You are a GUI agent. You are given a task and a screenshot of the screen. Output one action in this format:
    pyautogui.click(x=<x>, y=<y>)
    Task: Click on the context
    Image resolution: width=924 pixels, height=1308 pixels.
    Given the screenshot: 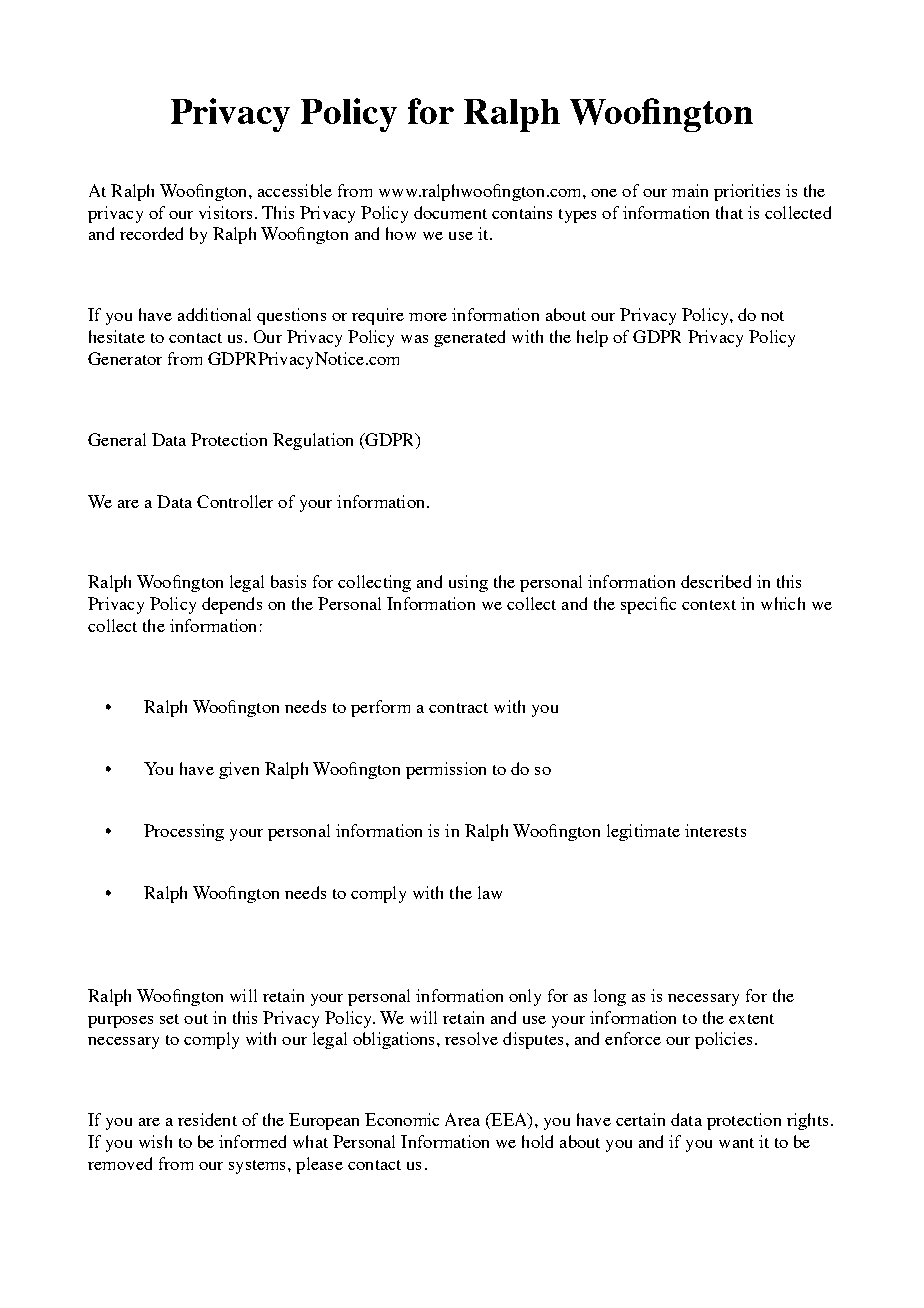 What is the action you would take?
    pyautogui.click(x=709, y=605)
